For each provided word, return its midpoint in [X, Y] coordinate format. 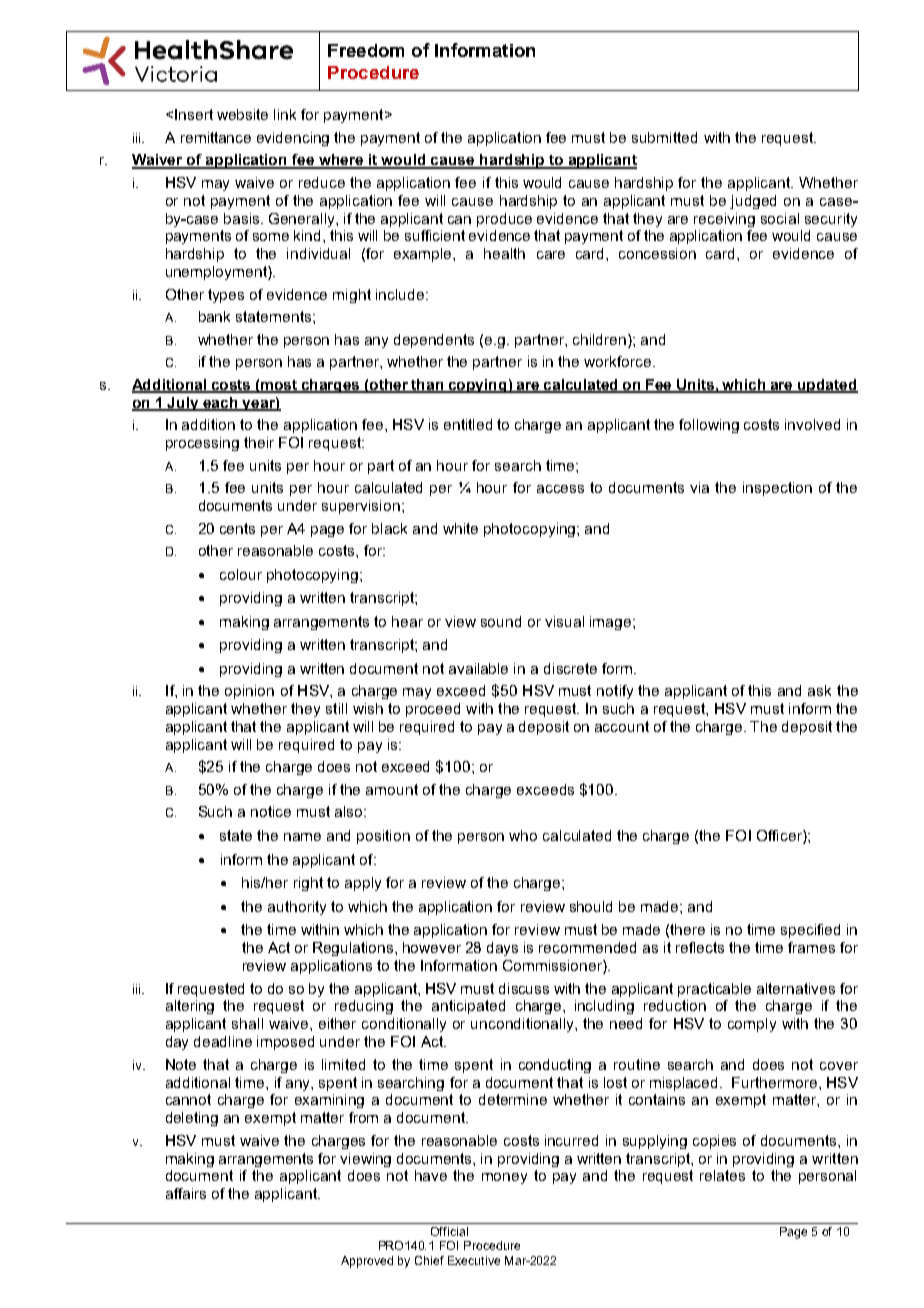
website [242, 114]
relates [722, 1175]
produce [504, 220]
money [504, 1178]
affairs [186, 1193]
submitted [664, 137]
